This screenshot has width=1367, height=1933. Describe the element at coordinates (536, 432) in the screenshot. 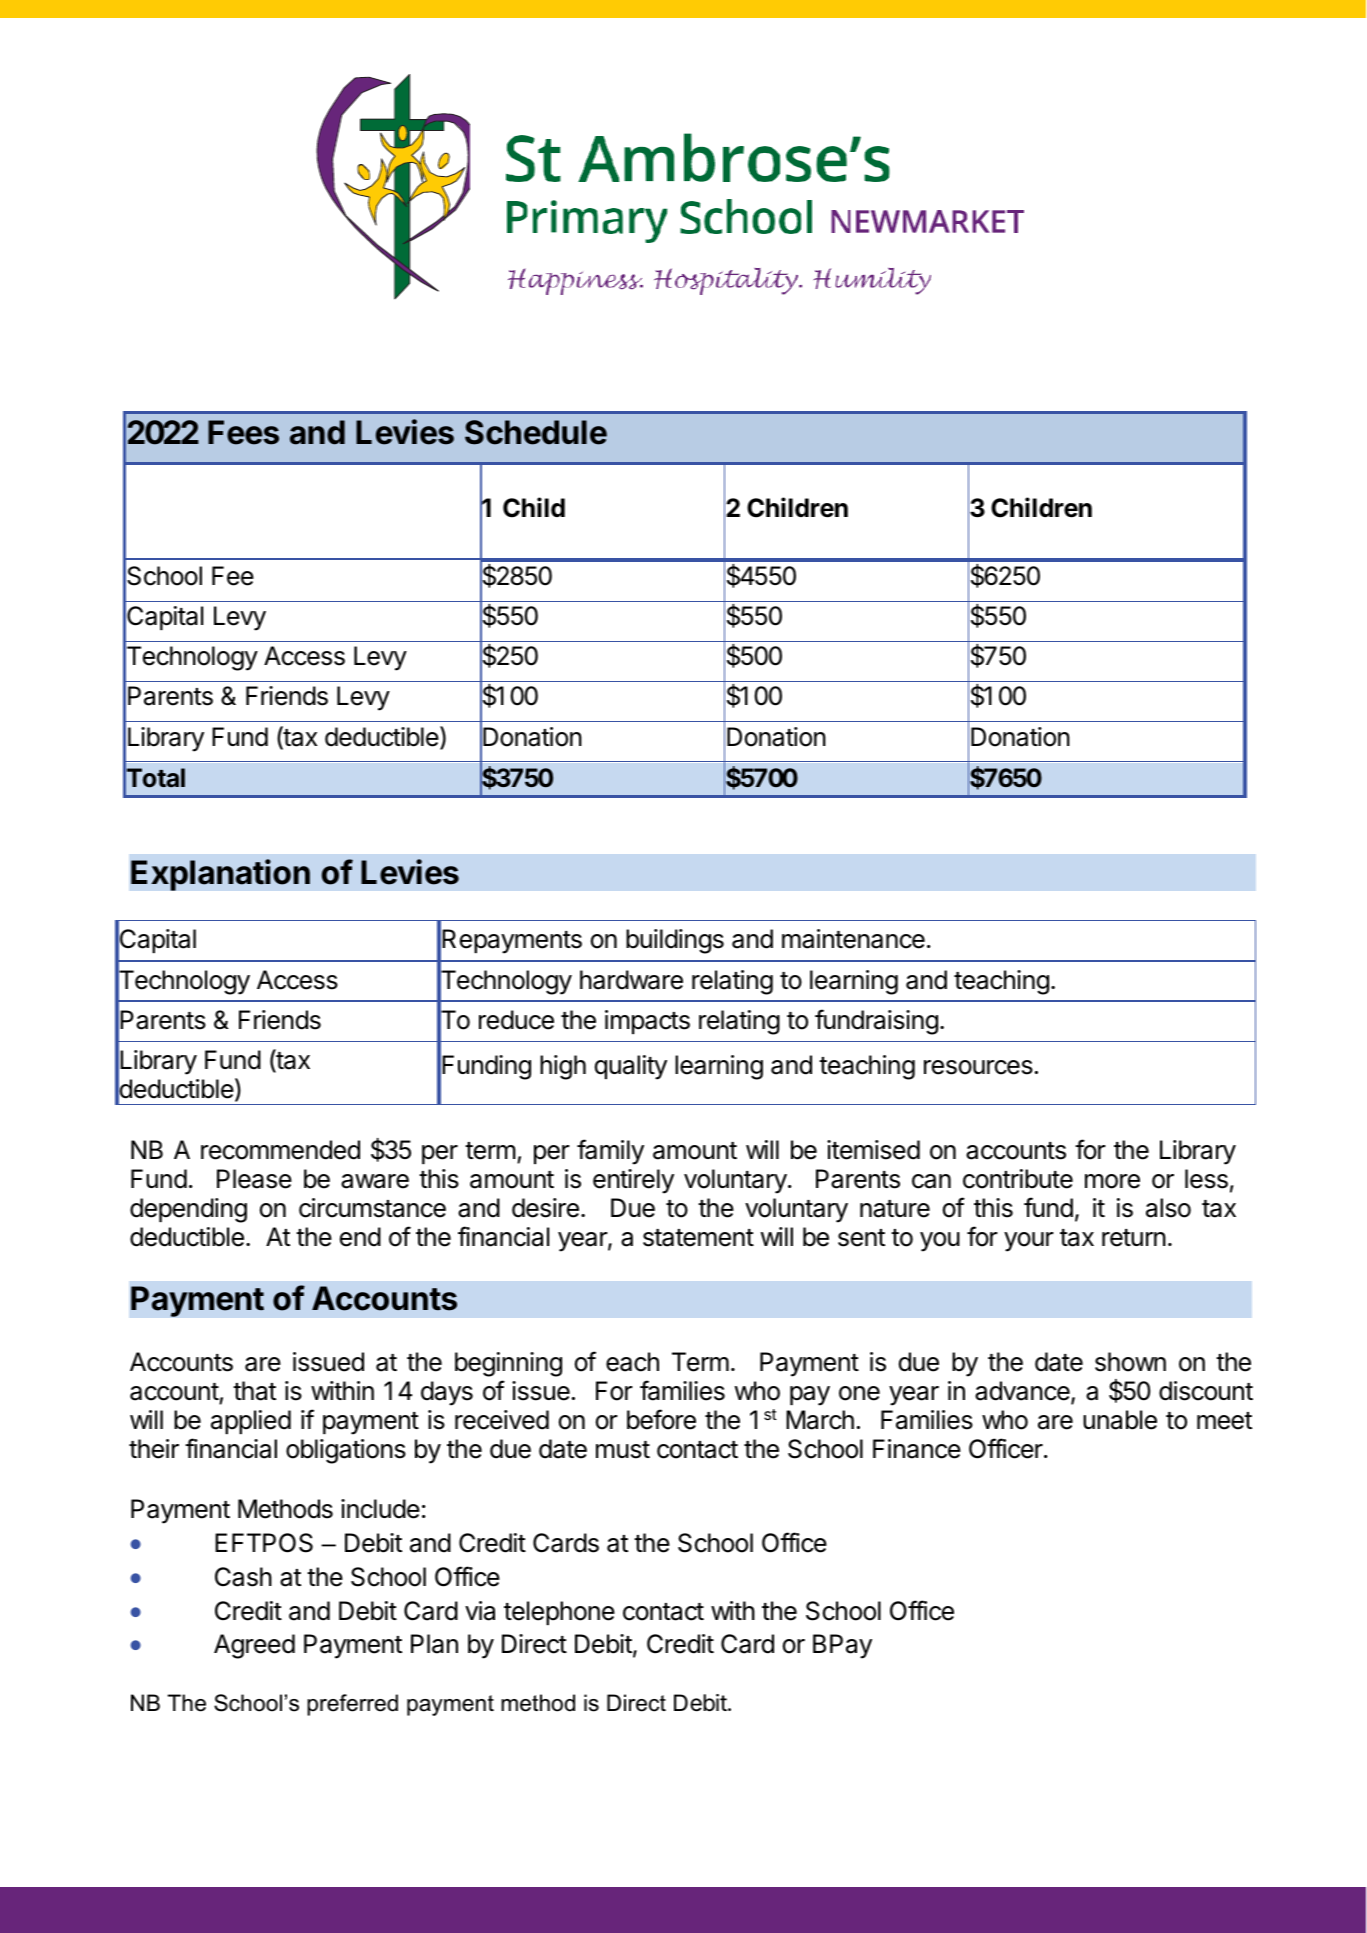

I see `Schedule` at that location.
